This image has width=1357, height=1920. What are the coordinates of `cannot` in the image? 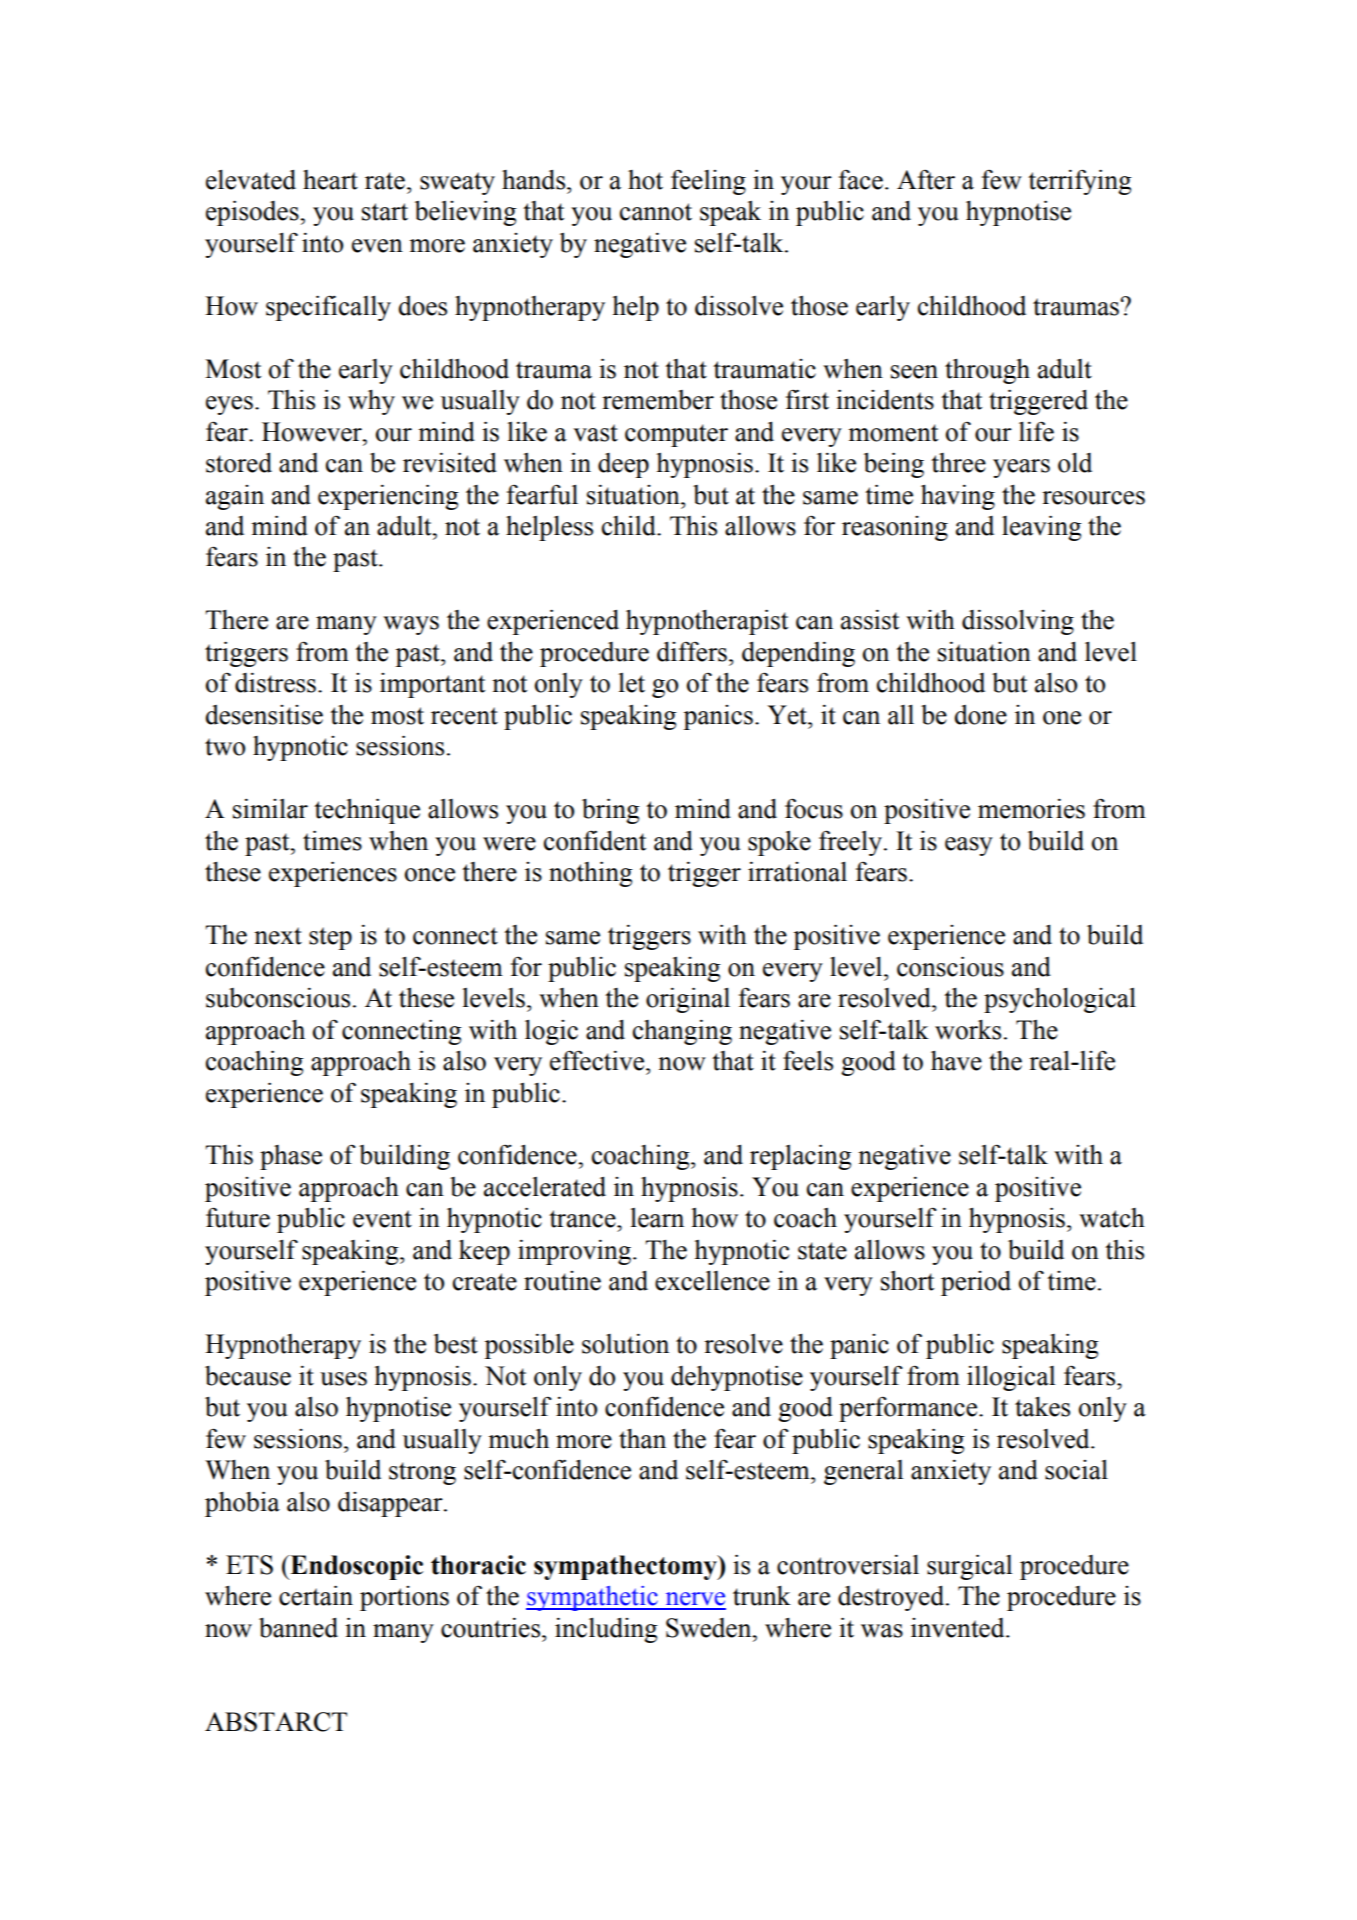 It's located at (656, 212).
